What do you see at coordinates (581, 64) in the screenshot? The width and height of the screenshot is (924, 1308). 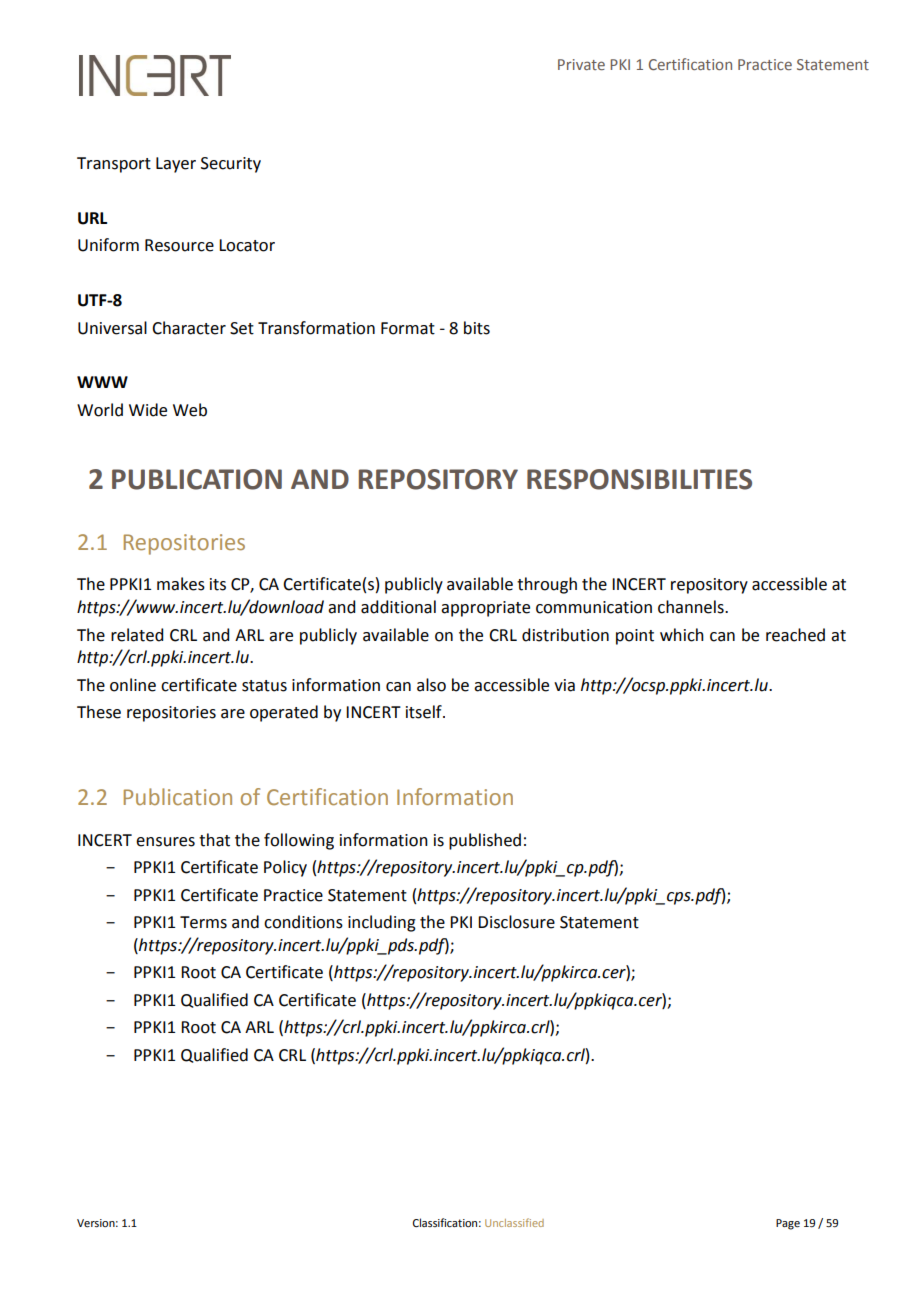 I see `Private` at bounding box center [581, 64].
